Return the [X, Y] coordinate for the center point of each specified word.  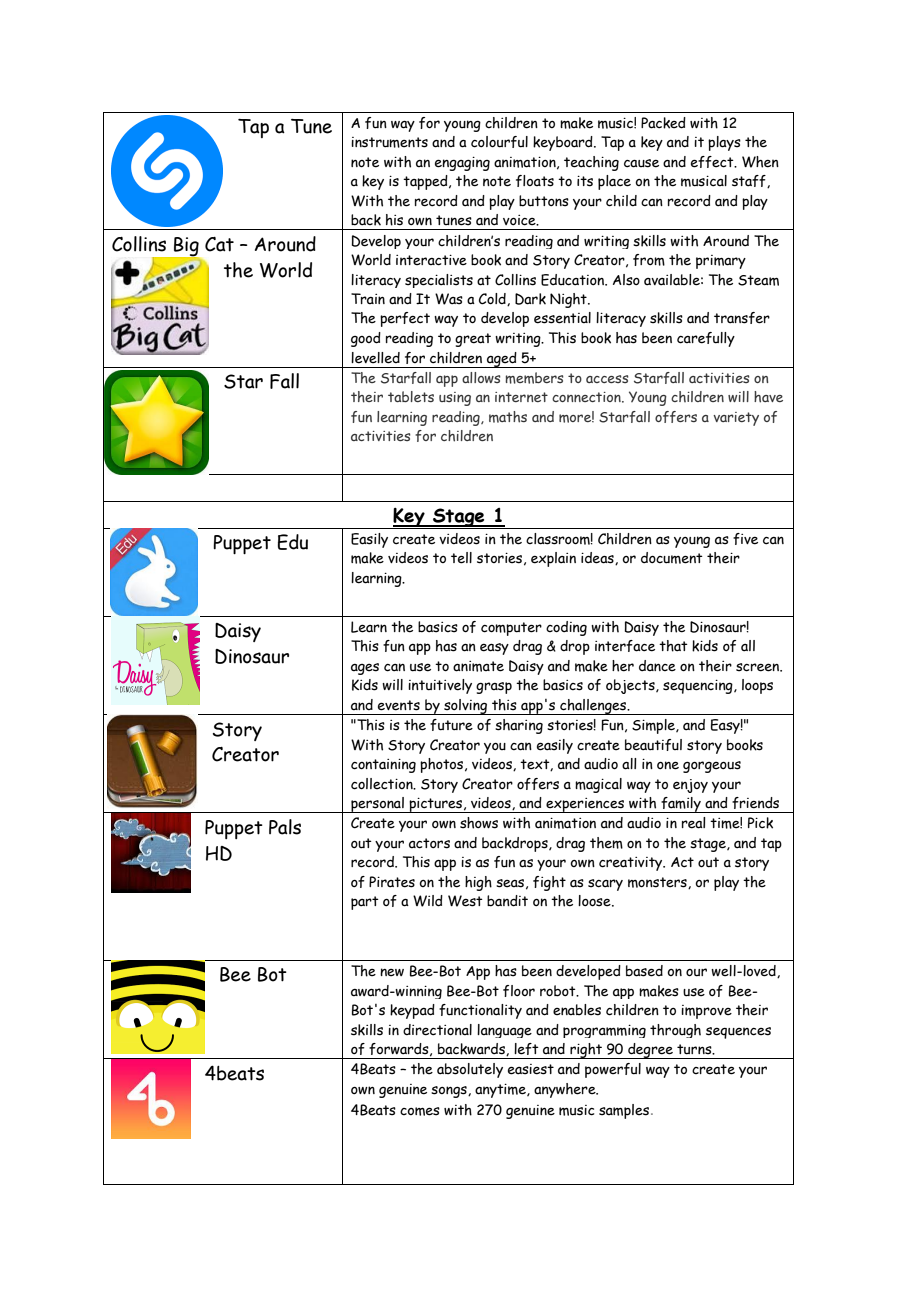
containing [383, 766]
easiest [531, 1069]
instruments [389, 142]
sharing [519, 726]
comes [420, 1111]
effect [713, 162]
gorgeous [712, 767]
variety [736, 419]
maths [508, 417]
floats [535, 181]
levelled [375, 358]
